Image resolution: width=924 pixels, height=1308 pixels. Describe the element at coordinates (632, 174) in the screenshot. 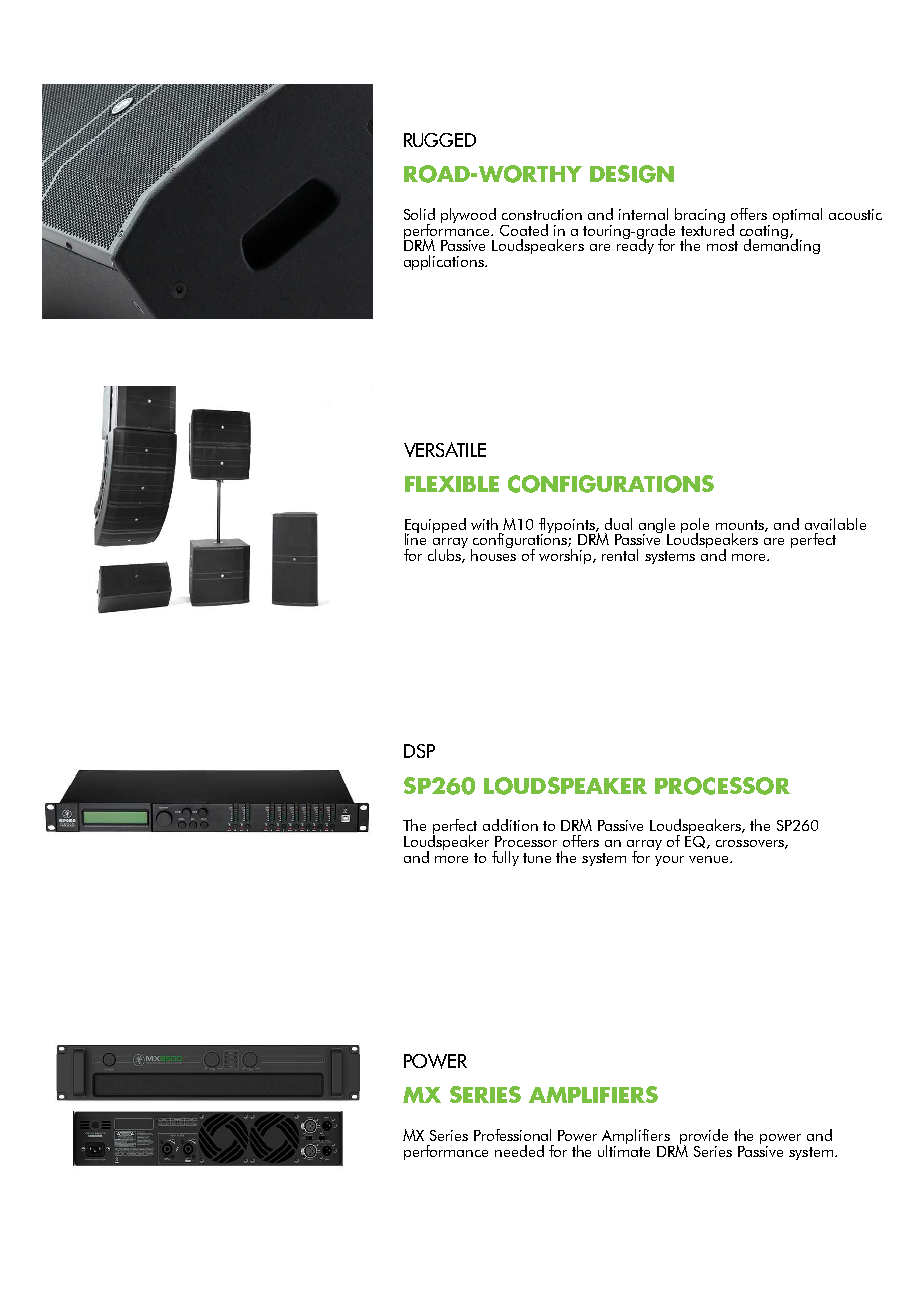

I see `DESIGN` at that location.
